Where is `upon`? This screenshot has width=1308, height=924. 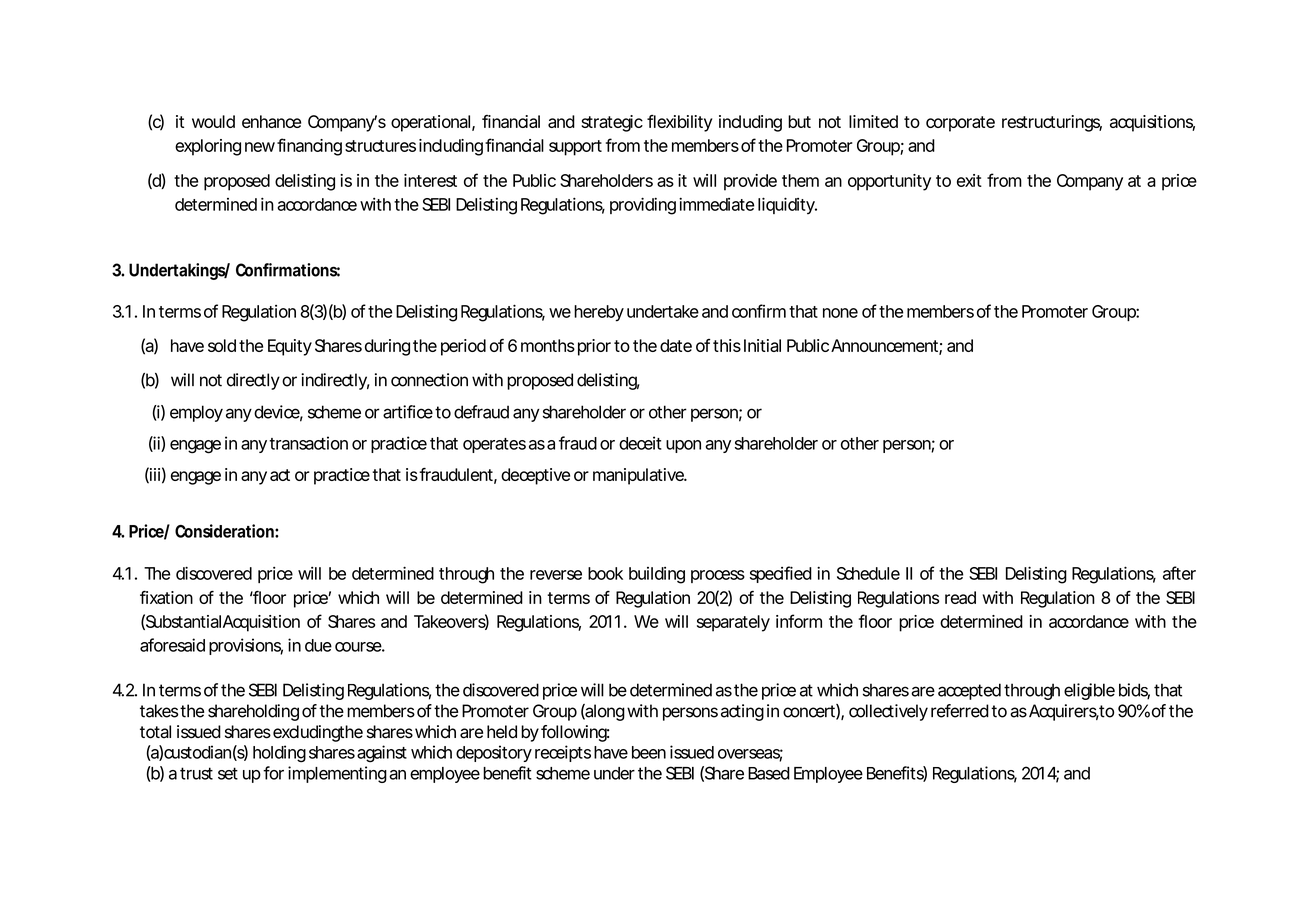
upon is located at coordinates (683, 446).
